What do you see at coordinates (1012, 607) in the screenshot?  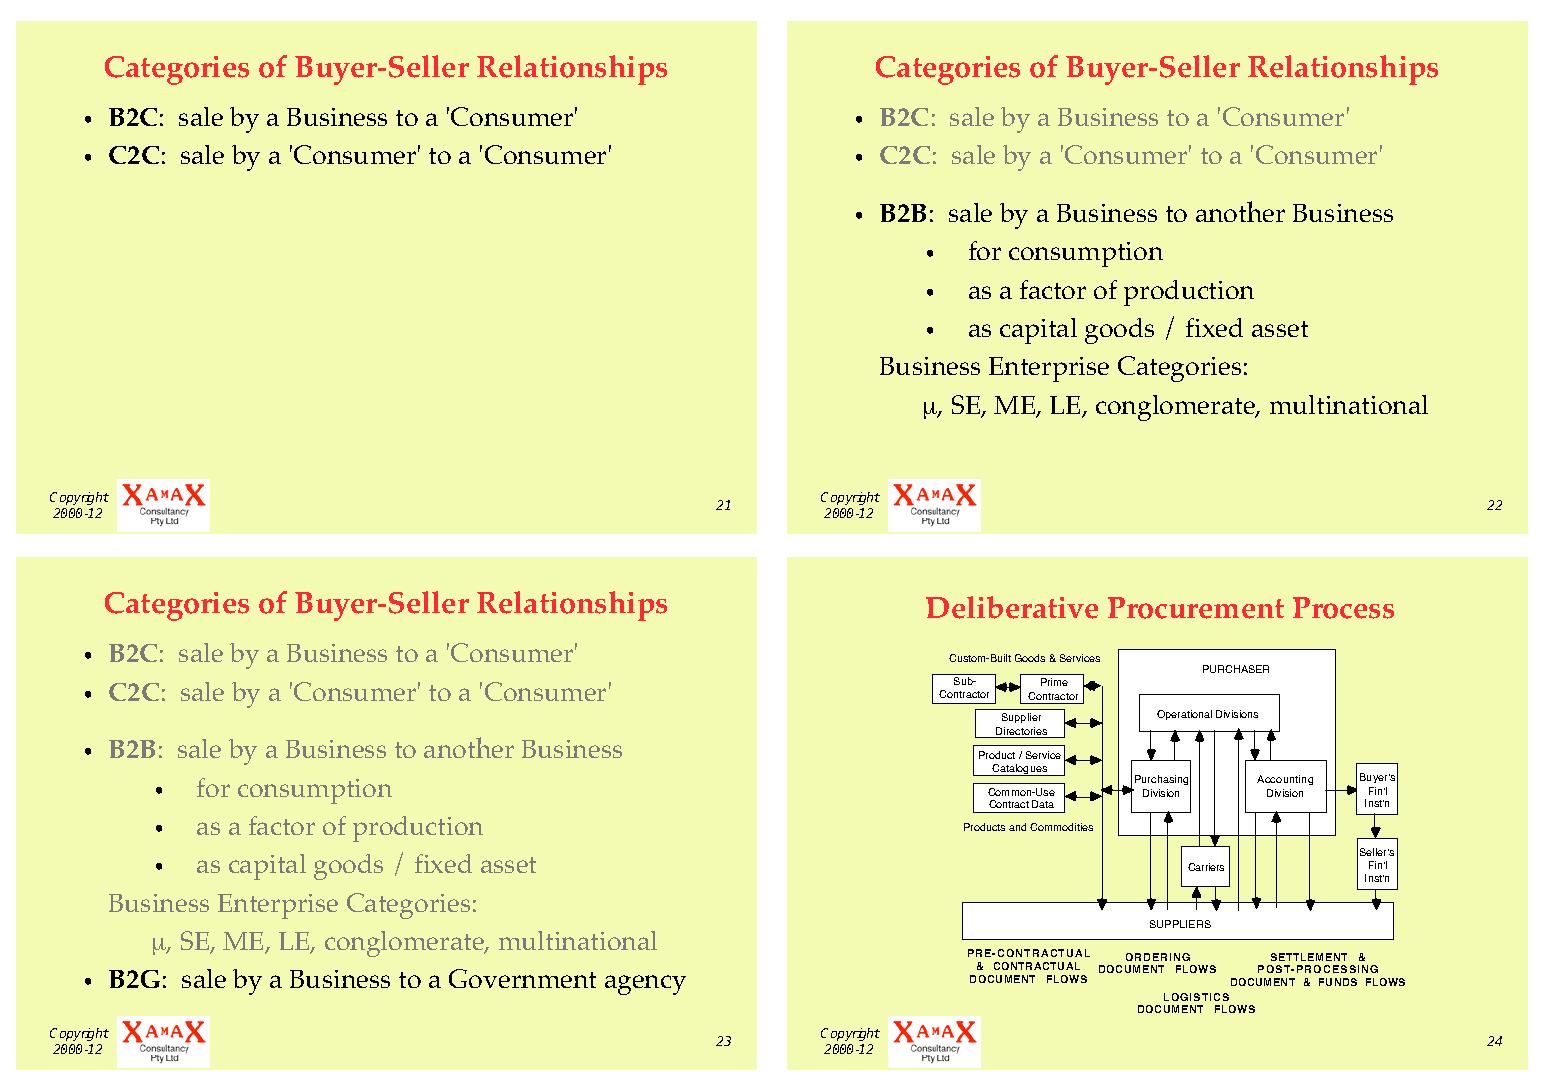 I see `Deliberative` at bounding box center [1012, 607].
